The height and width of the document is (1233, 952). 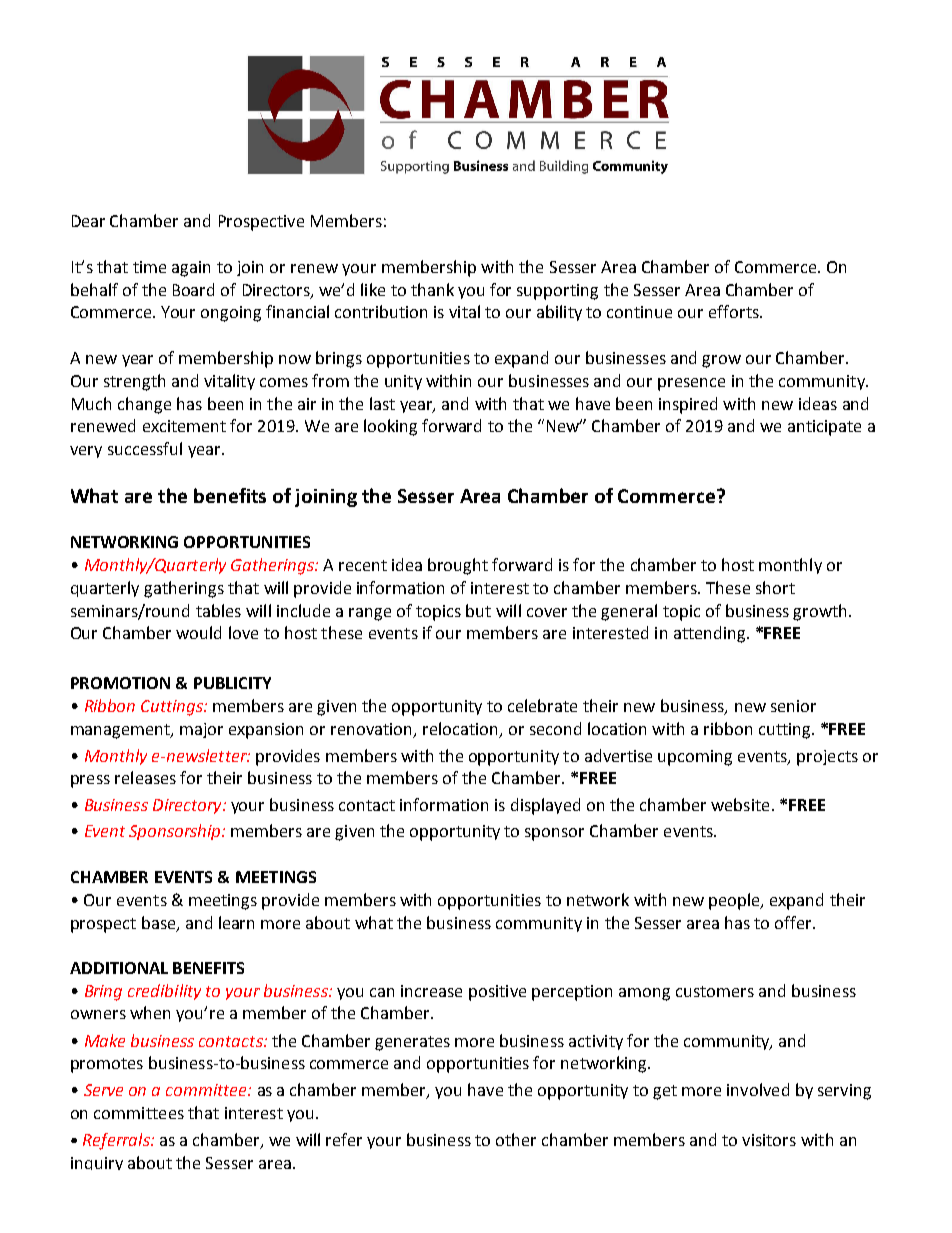 What do you see at coordinates (735, 311) in the document?
I see `efforts` at bounding box center [735, 311].
